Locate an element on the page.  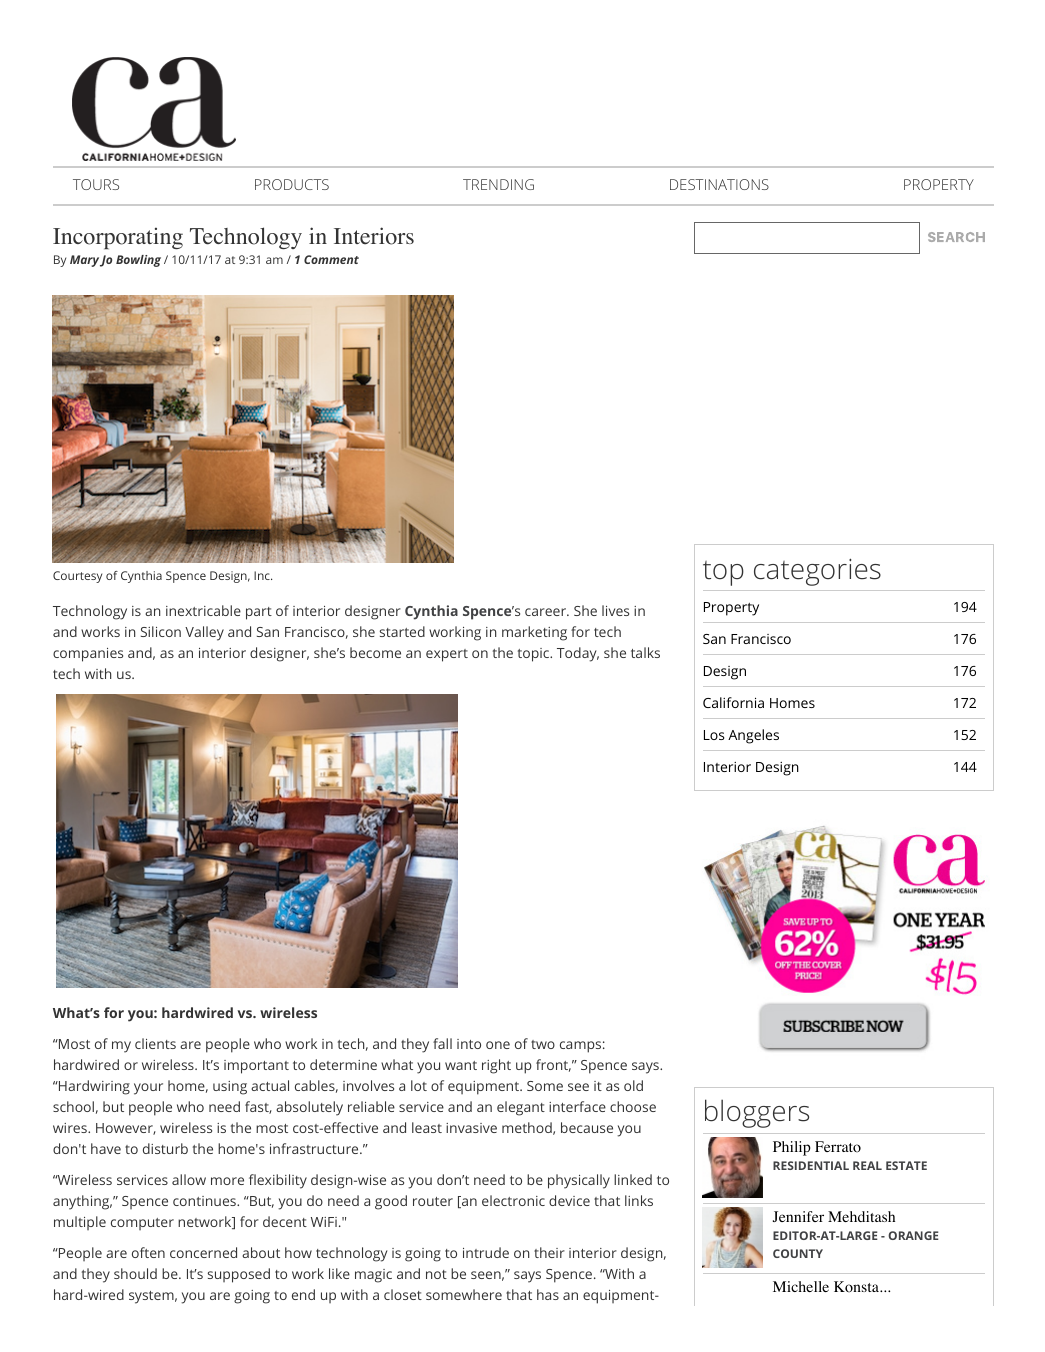
companies is located at coordinates (88, 655).
